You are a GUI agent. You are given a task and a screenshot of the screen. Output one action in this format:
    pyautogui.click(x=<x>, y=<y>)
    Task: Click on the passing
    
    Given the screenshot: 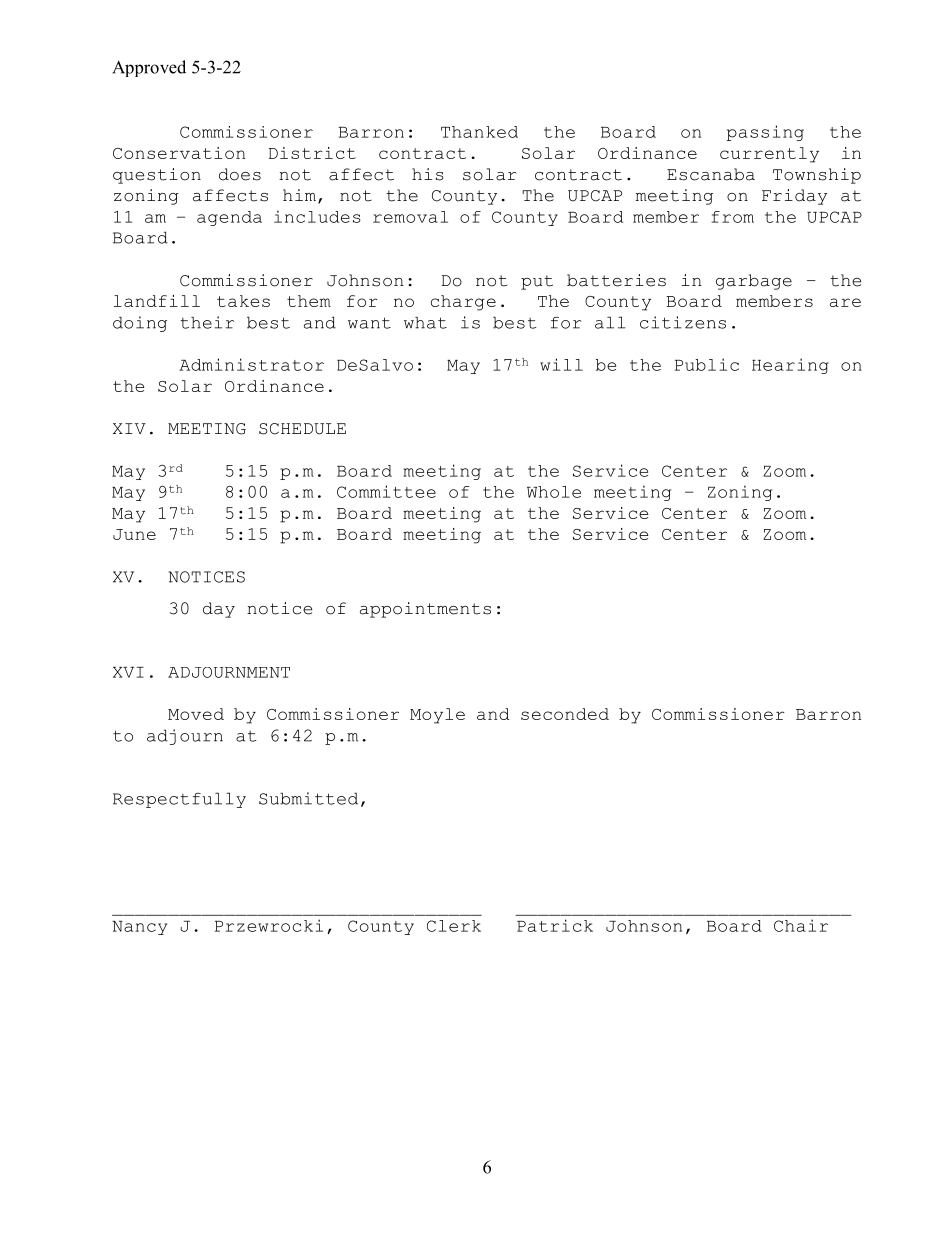 What is the action you would take?
    pyautogui.click(x=765, y=133)
